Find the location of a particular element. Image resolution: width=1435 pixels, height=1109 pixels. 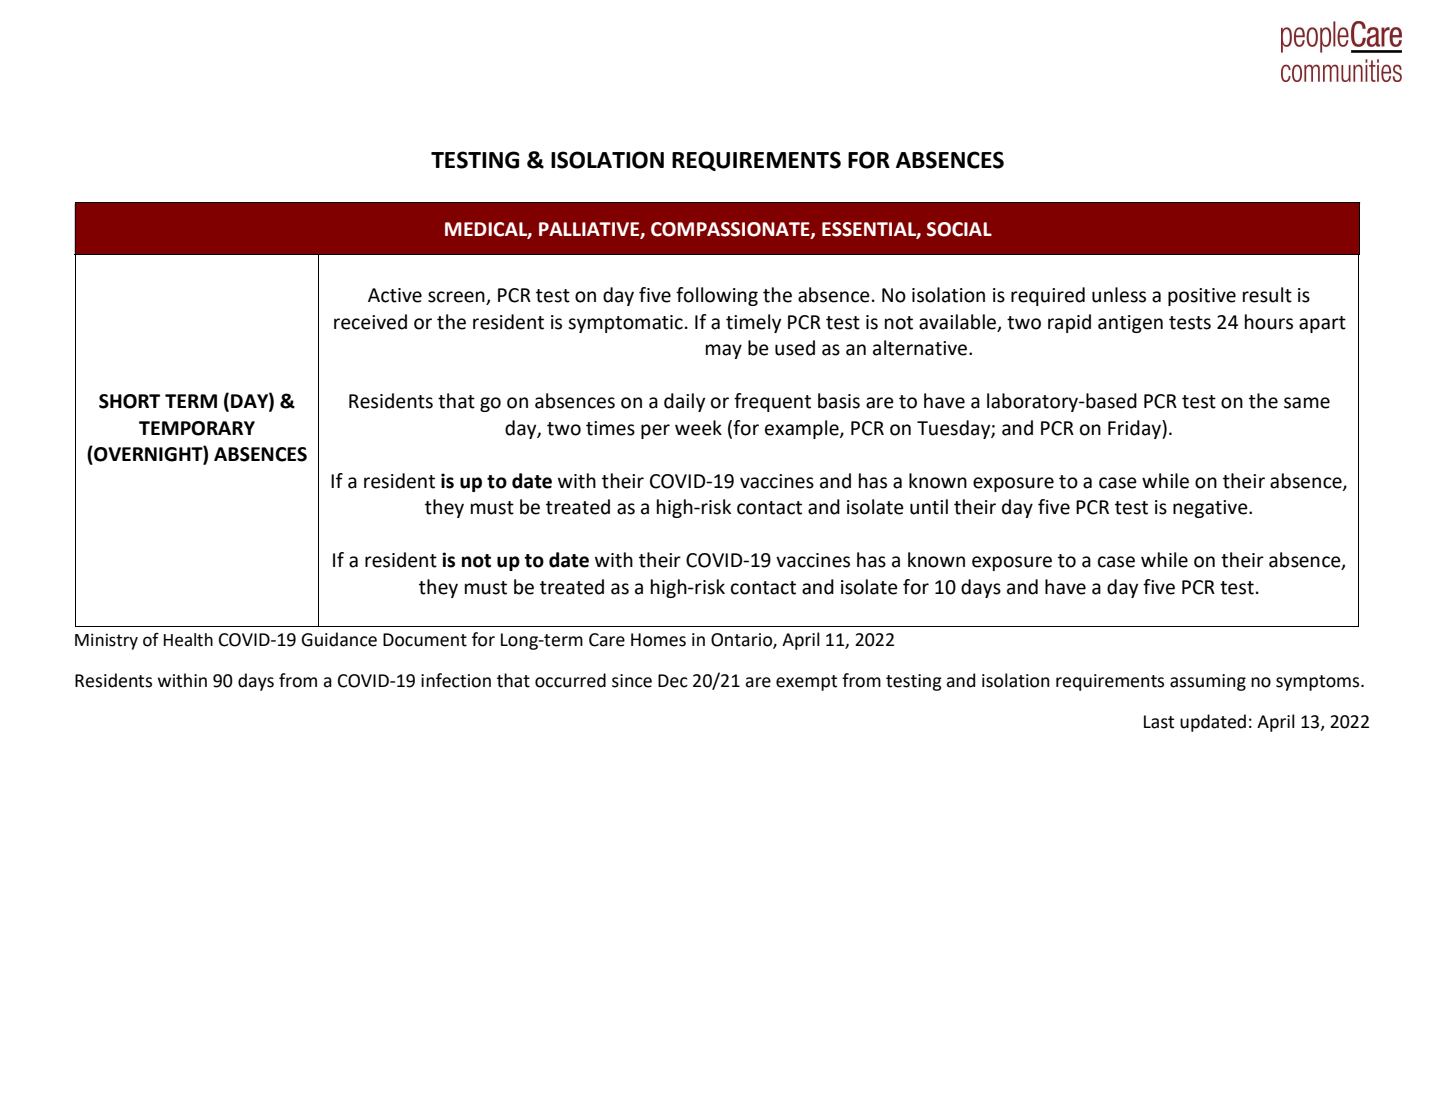

Dec is located at coordinates (673, 681).
